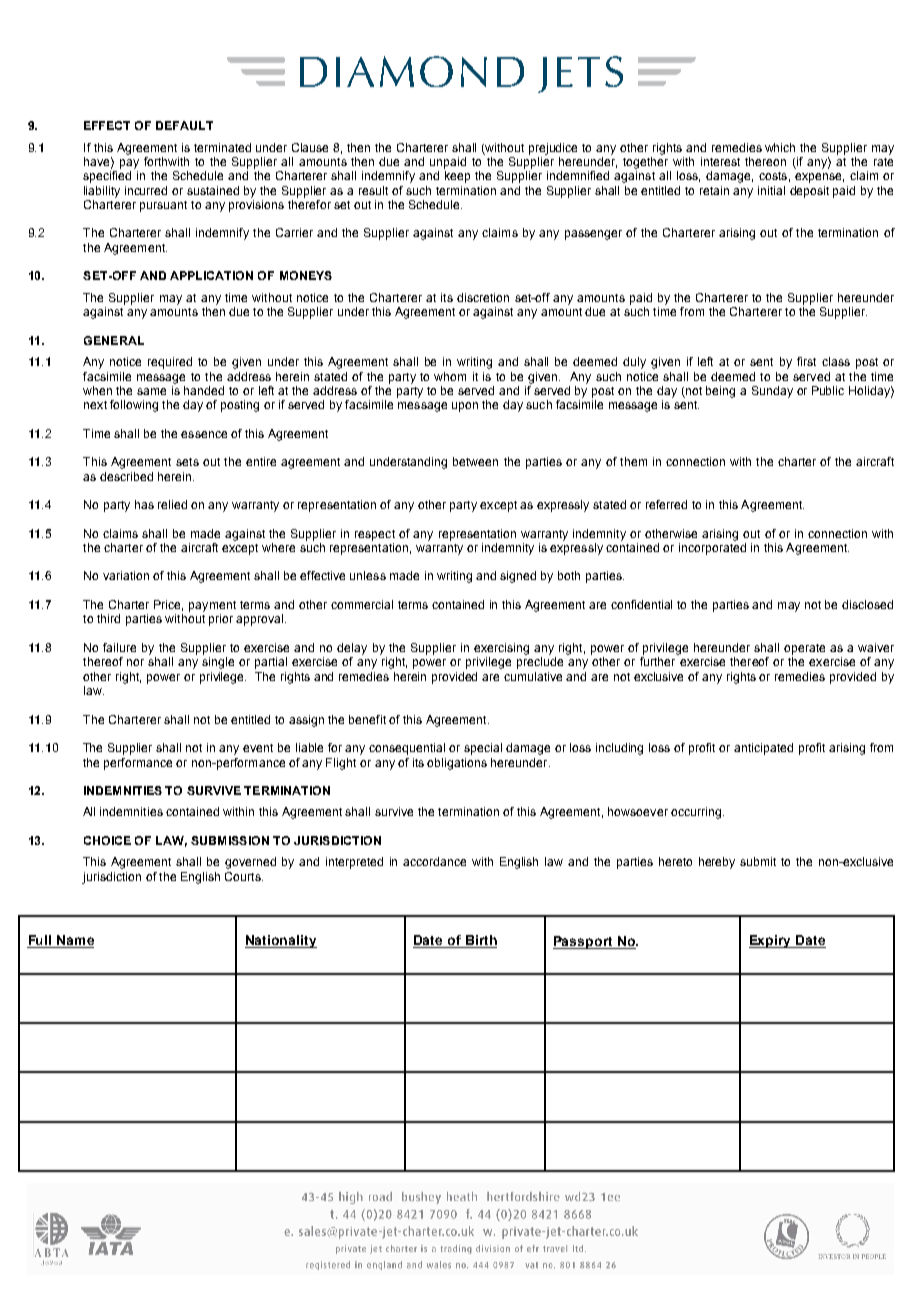 The image size is (924, 1308). Describe the element at coordinates (114, 340) in the screenshot. I see `GENERAL` at that location.
